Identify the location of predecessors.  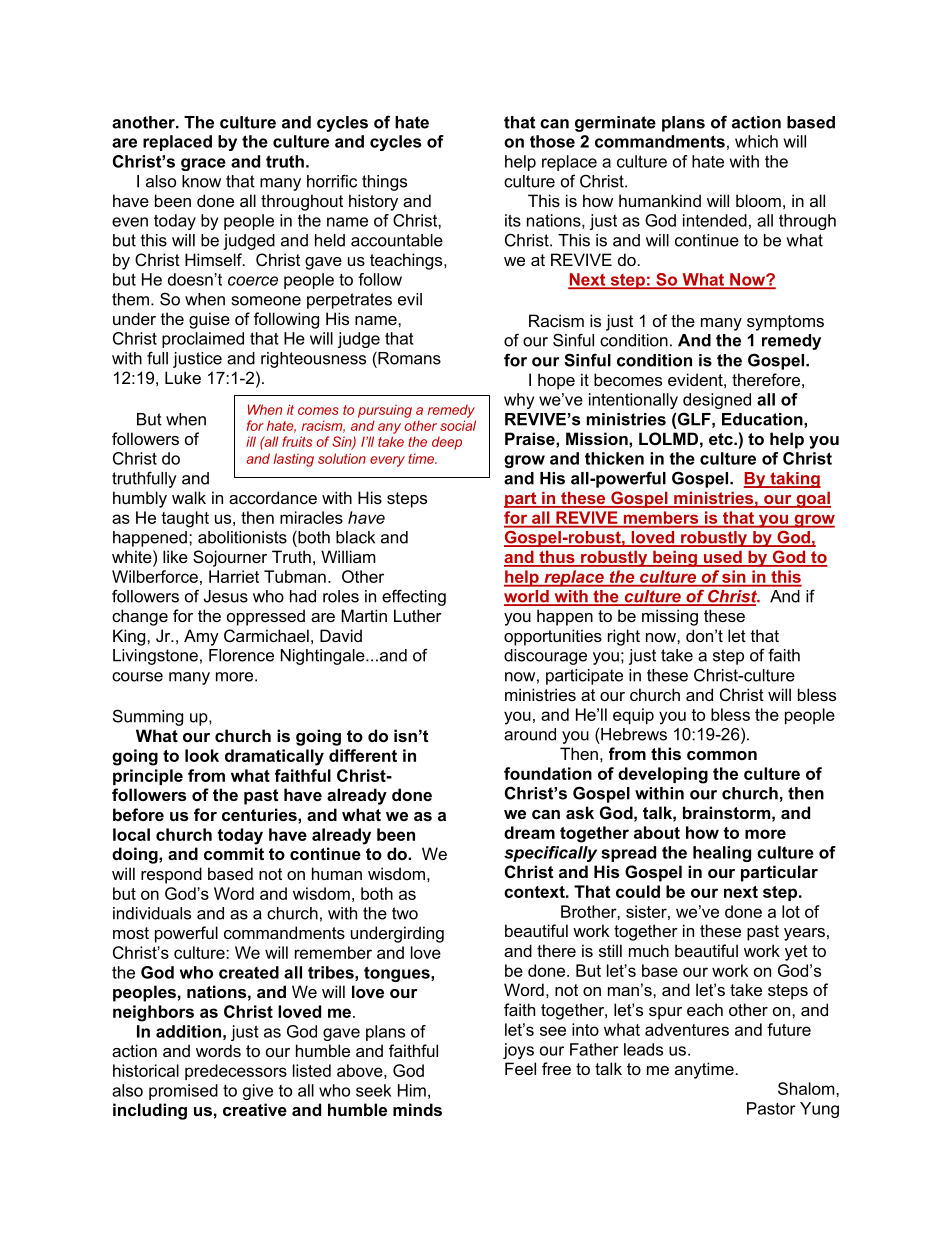
(236, 1072).
